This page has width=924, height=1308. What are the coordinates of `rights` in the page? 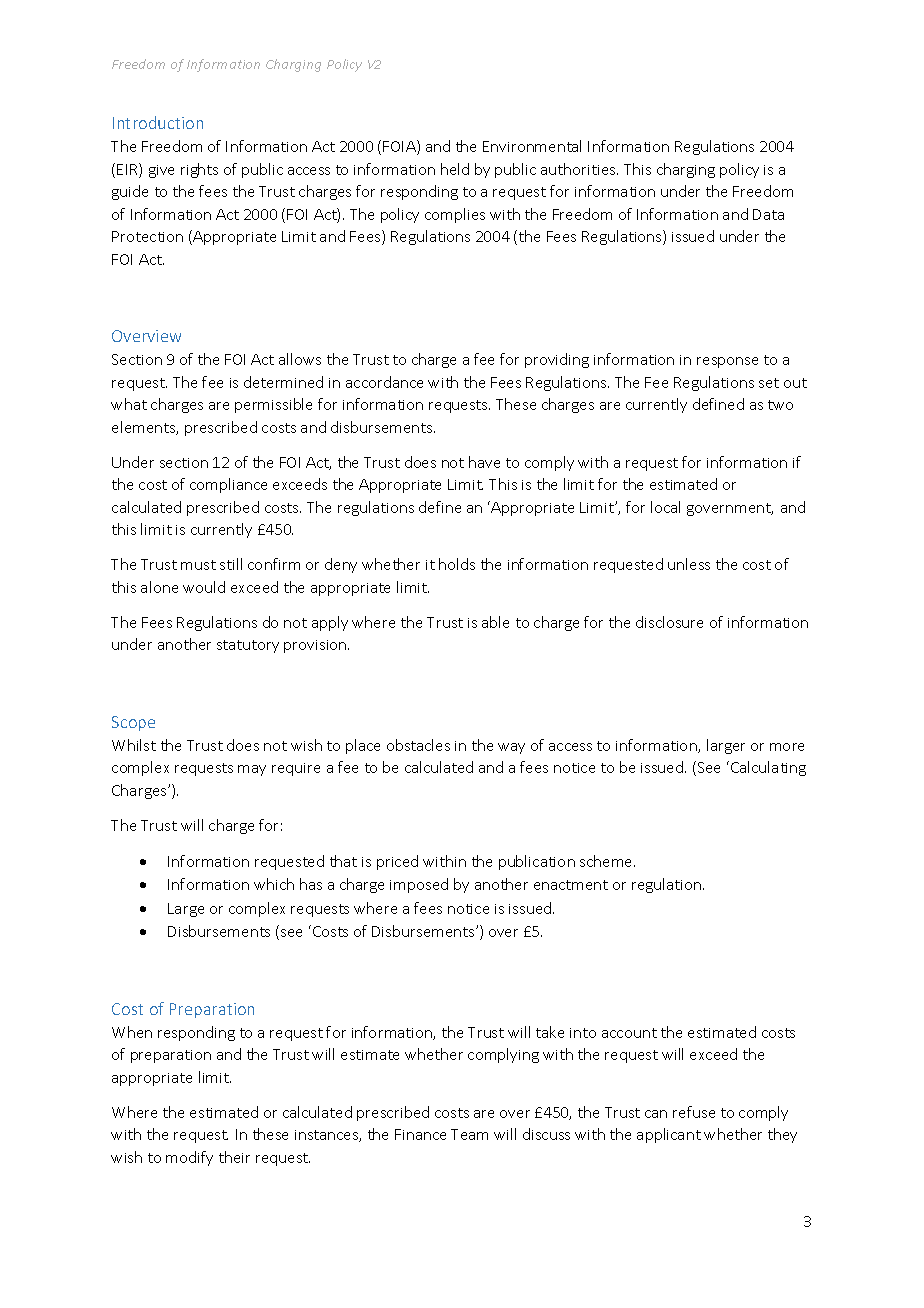 It's located at (199, 170).
